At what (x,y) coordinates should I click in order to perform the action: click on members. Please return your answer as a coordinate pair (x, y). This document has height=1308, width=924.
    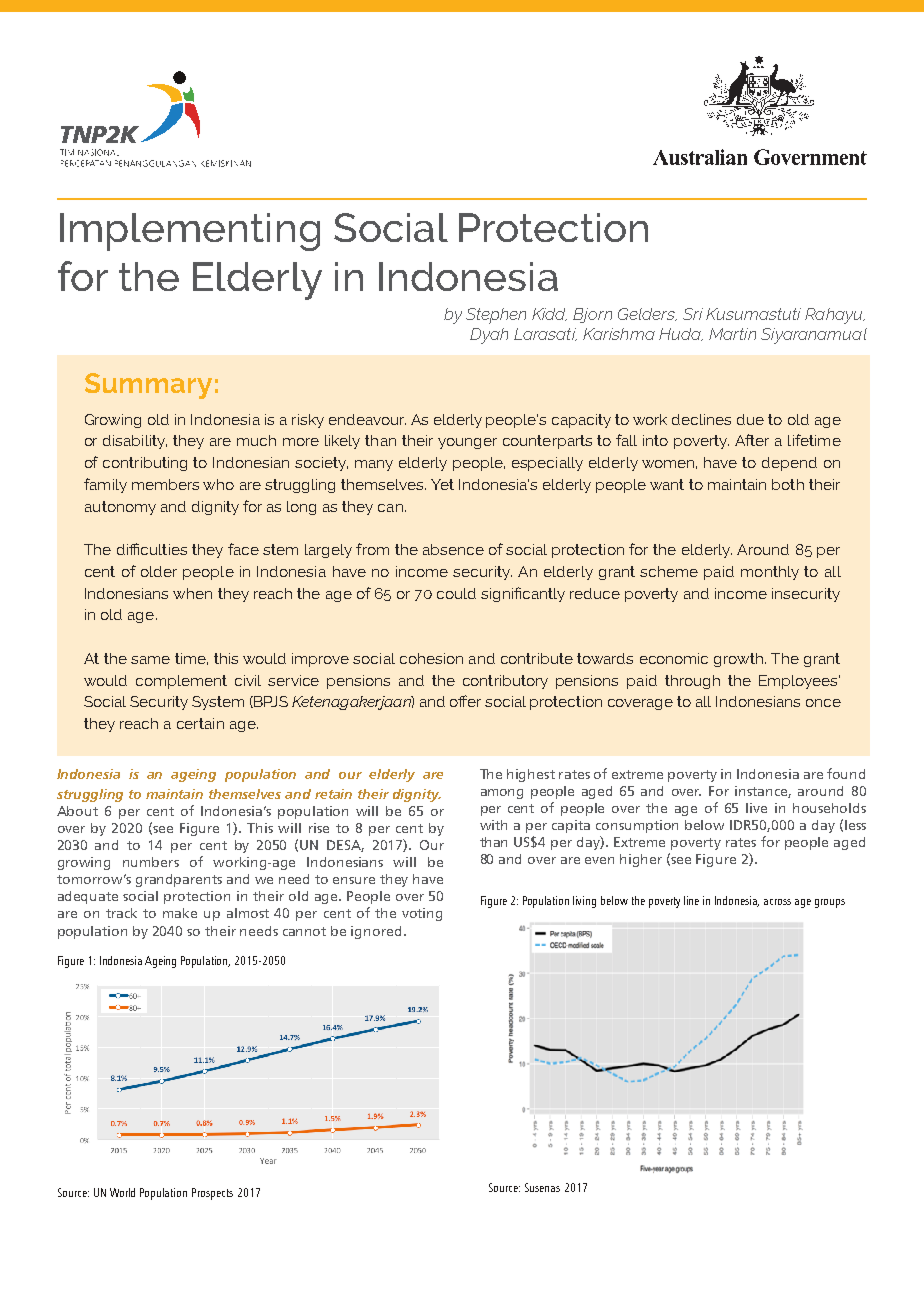
    Looking at the image, I should click on (165, 484).
